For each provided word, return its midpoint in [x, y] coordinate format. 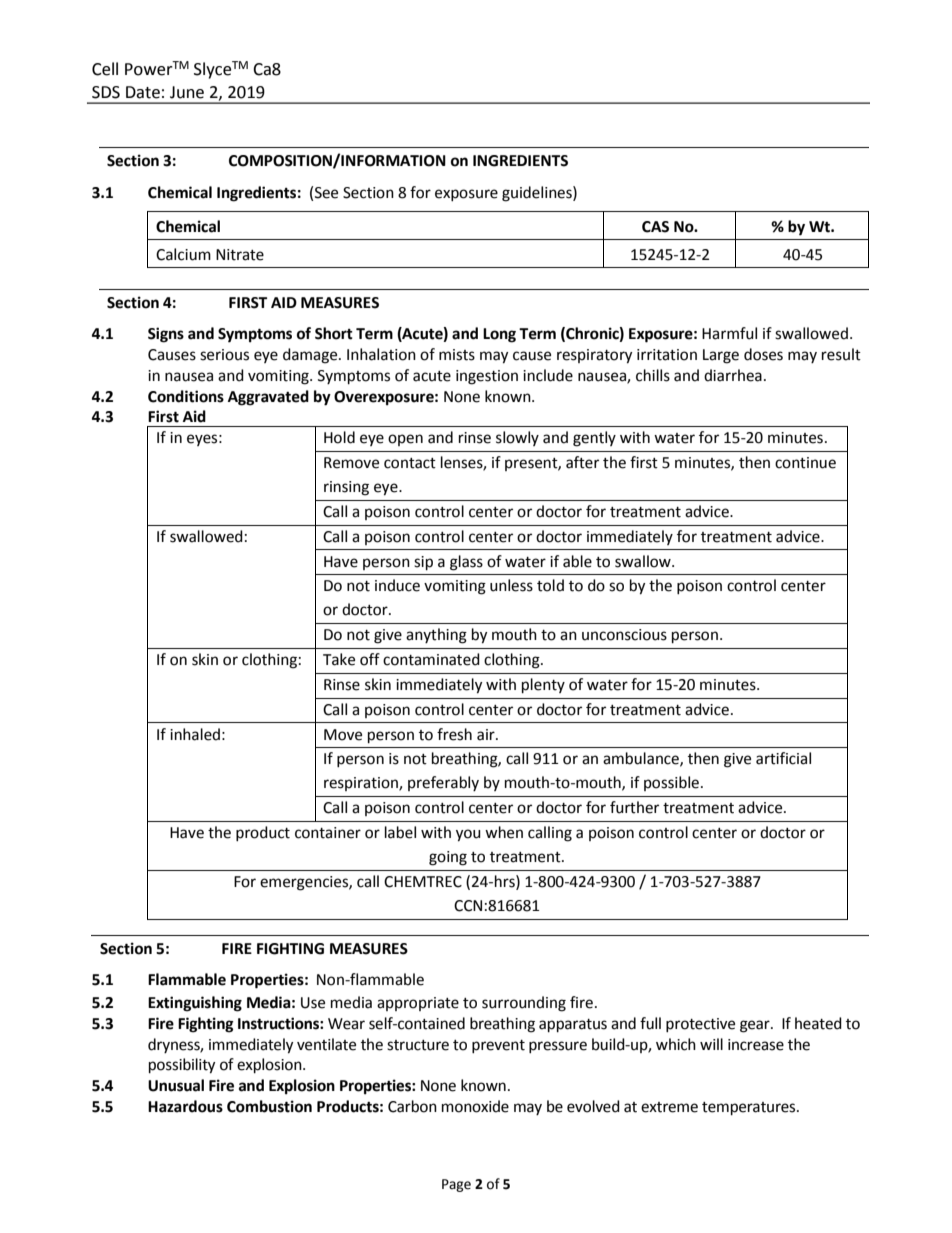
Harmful [729, 333]
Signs [166, 335]
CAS [655, 227]
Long [499, 335]
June [187, 92]
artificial [783, 758]
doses [763, 354]
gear [756, 1026]
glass [466, 563]
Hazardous [185, 1106]
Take [339, 659]
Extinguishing [195, 1004]
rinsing [346, 488]
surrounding [524, 1004]
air [487, 735]
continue [805, 463]
